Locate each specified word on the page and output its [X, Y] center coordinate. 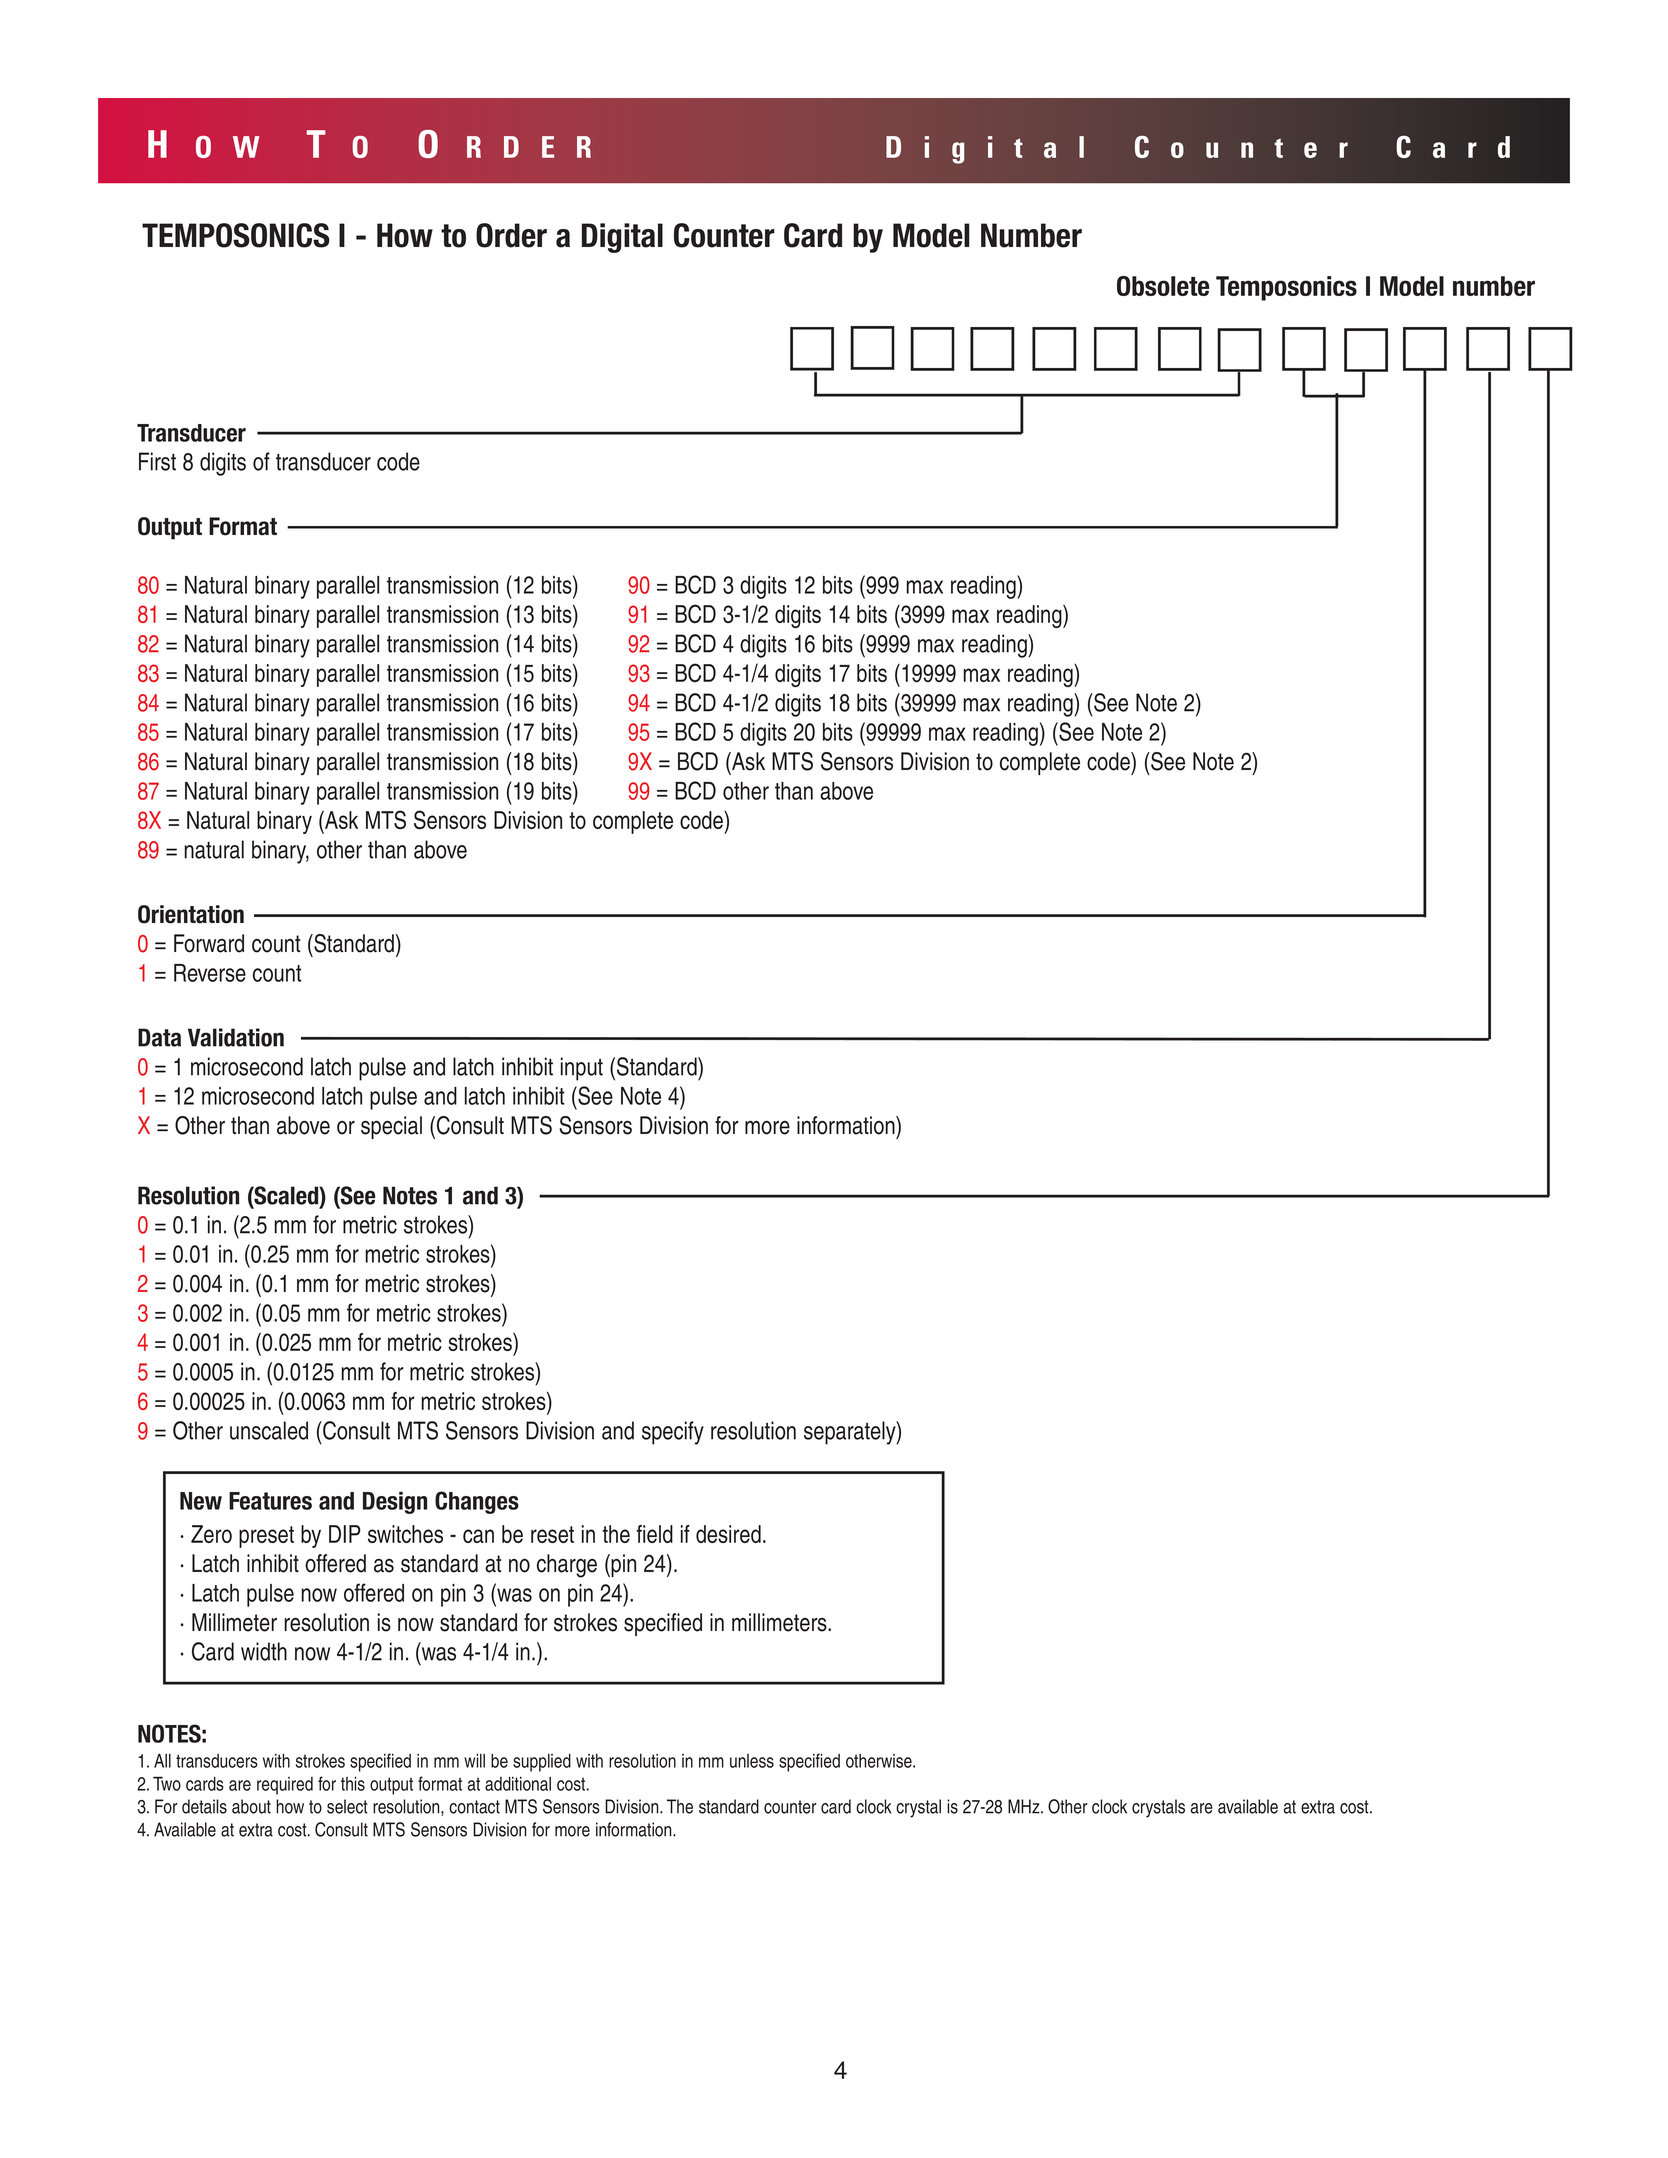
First [157, 461]
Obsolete [1163, 286]
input [582, 1069]
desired [728, 1534]
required [285, 1786]
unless [752, 1761]
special [391, 1127]
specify [673, 1433]
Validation [236, 1037]
